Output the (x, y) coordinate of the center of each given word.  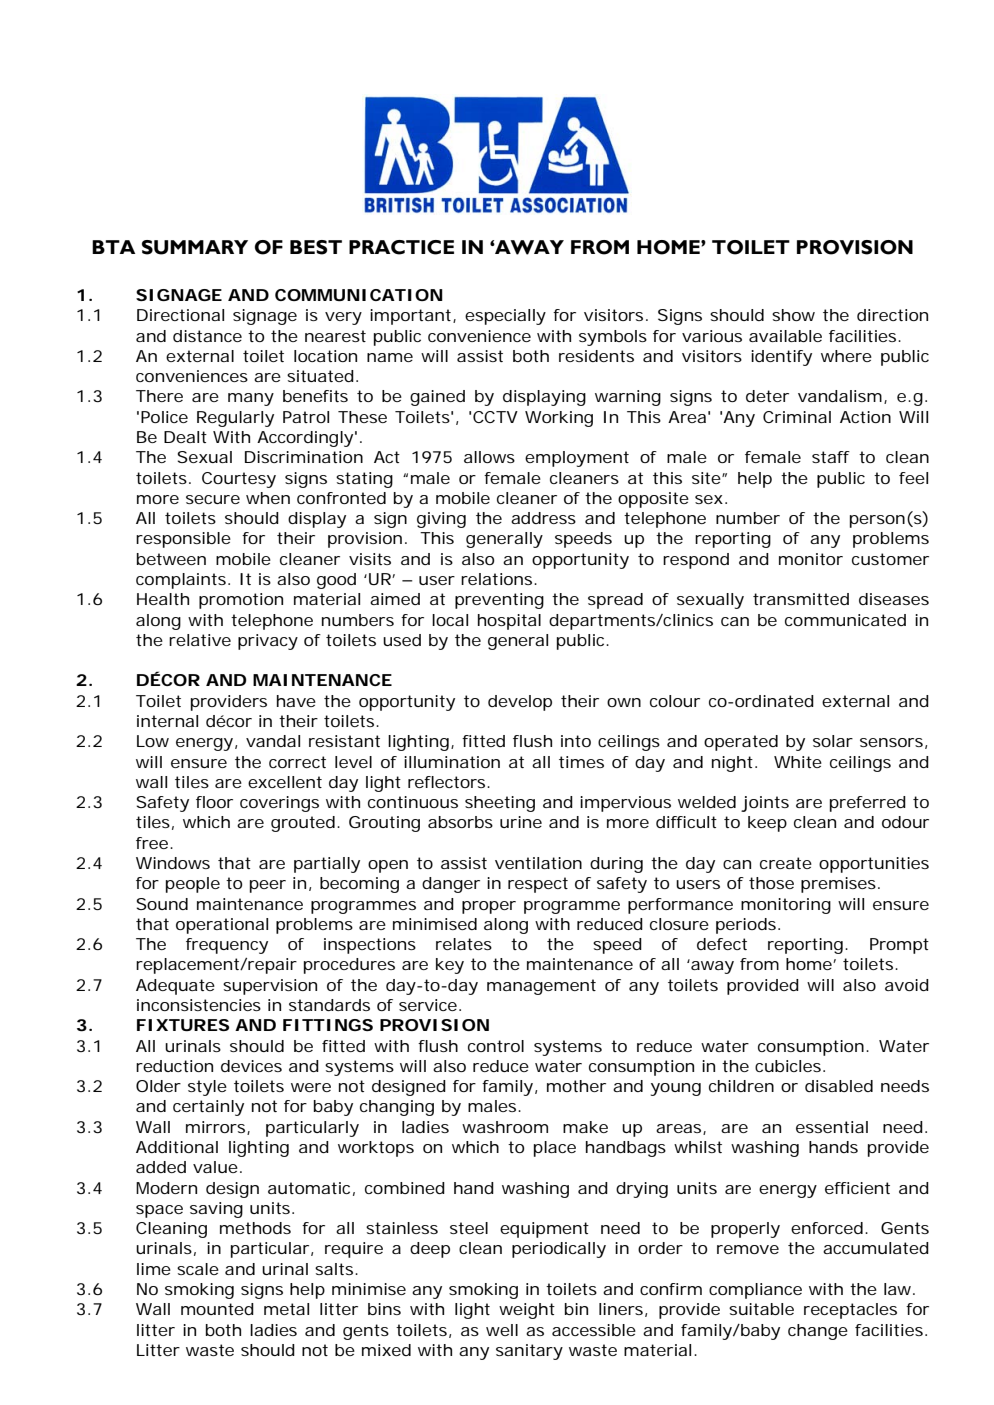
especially (505, 317)
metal (286, 1309)
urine (521, 822)
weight (527, 1311)
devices (251, 1066)
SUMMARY (195, 247)
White (798, 762)
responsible (183, 540)
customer (890, 559)
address (543, 518)
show (793, 315)
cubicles (788, 1066)
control (496, 1046)
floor (214, 802)
